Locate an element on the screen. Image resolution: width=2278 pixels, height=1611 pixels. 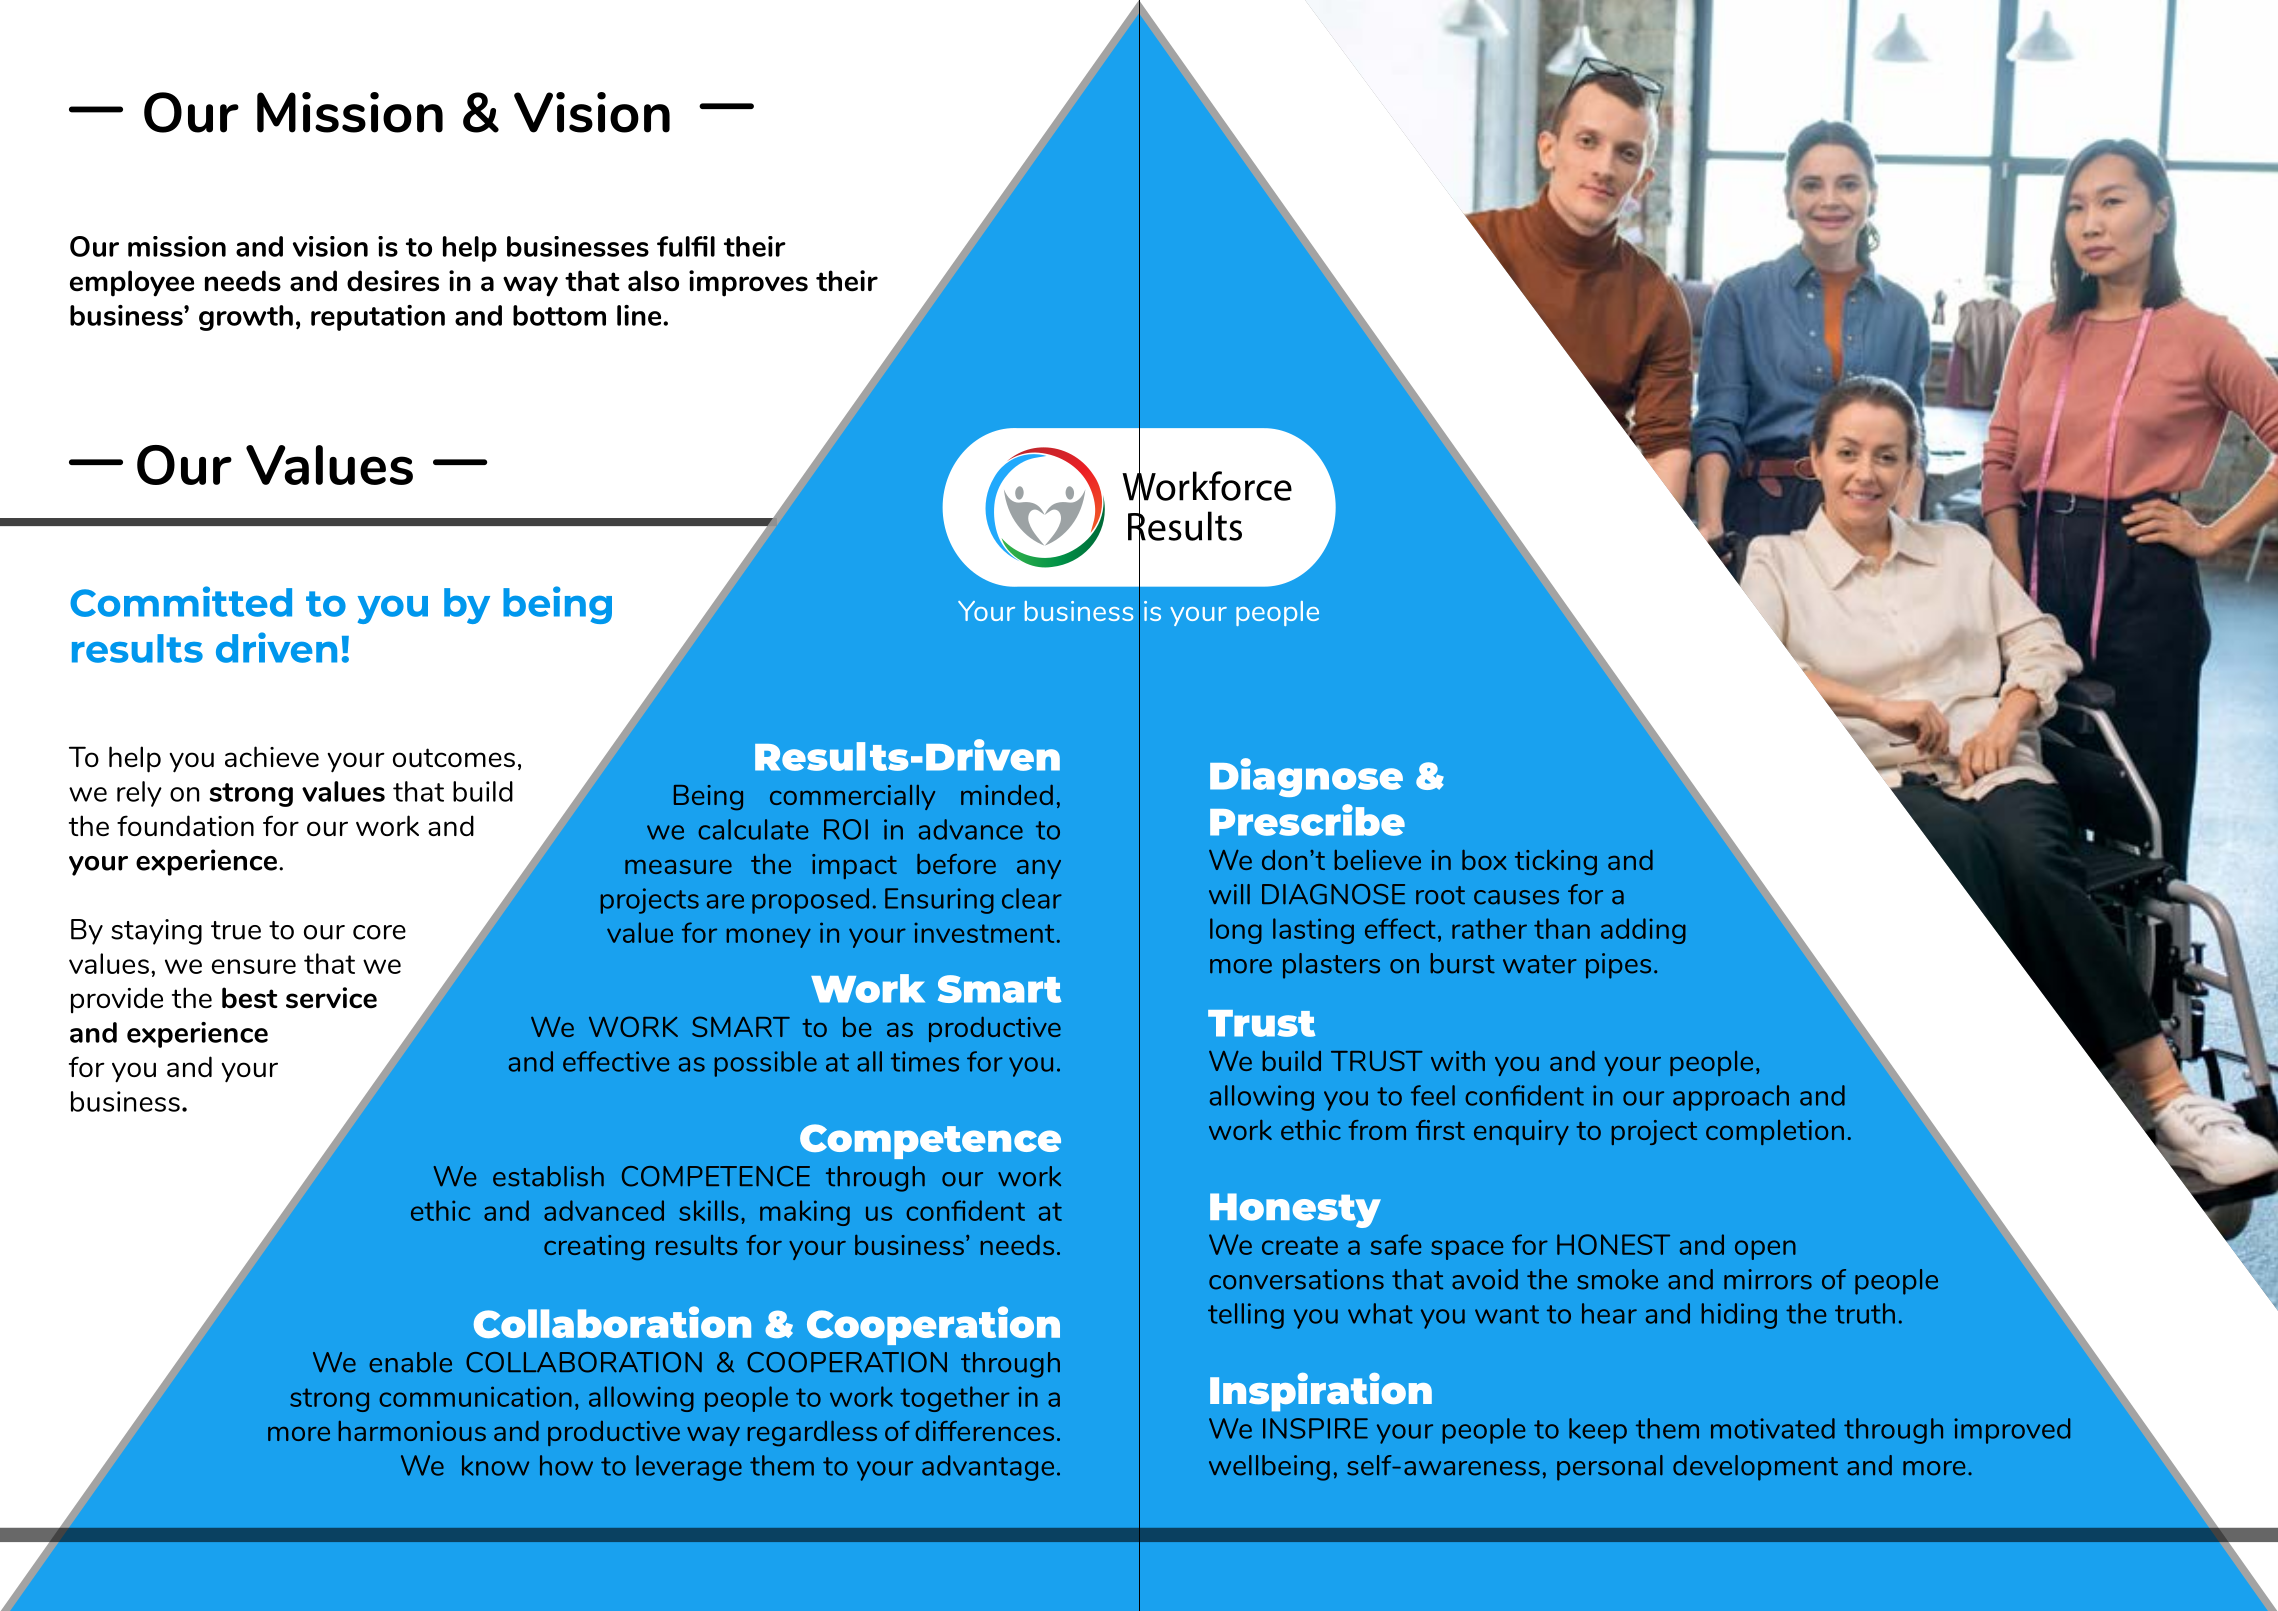
core is located at coordinates (379, 932).
